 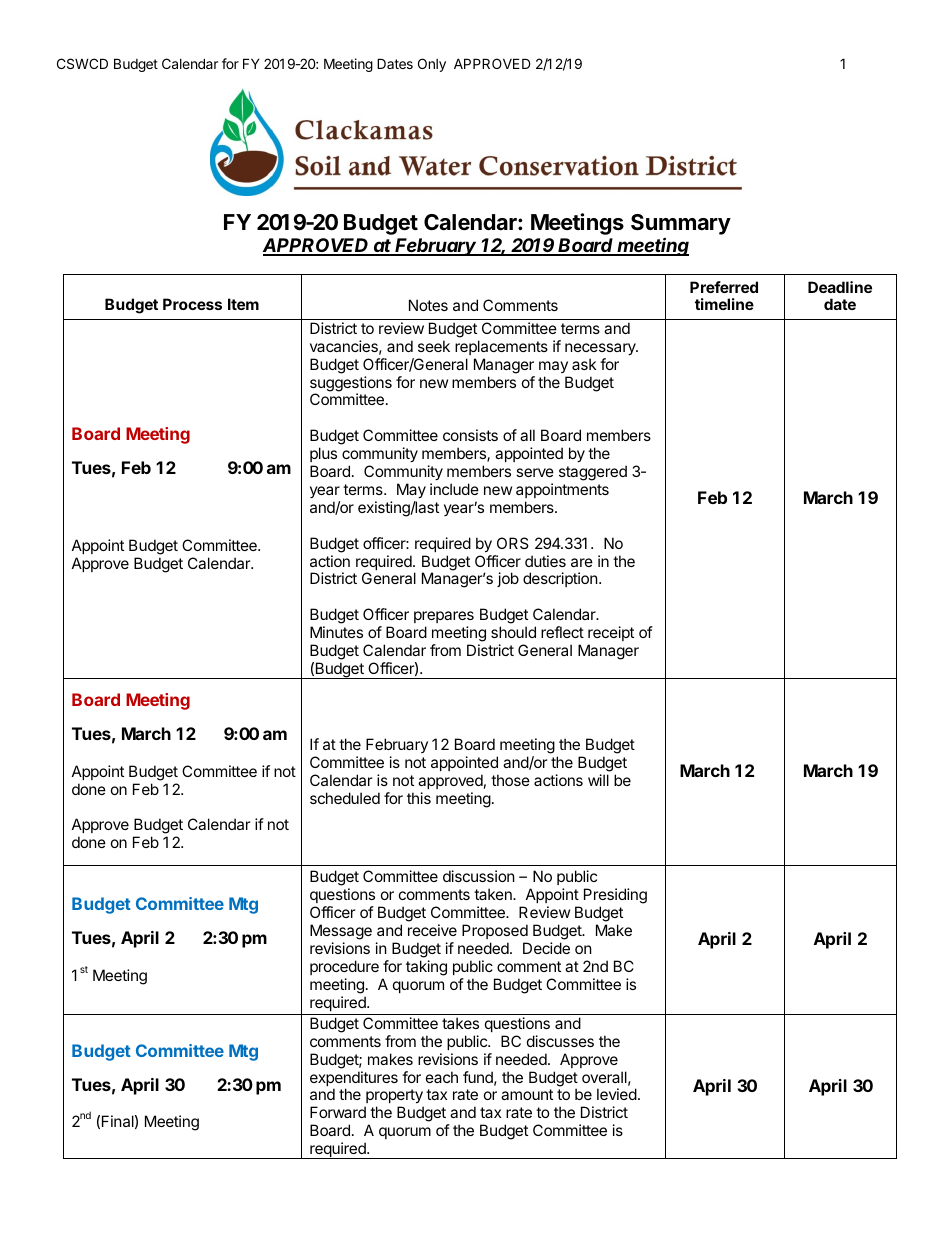 What do you see at coordinates (681, 224) in the screenshot?
I see `Summary` at bounding box center [681, 224].
